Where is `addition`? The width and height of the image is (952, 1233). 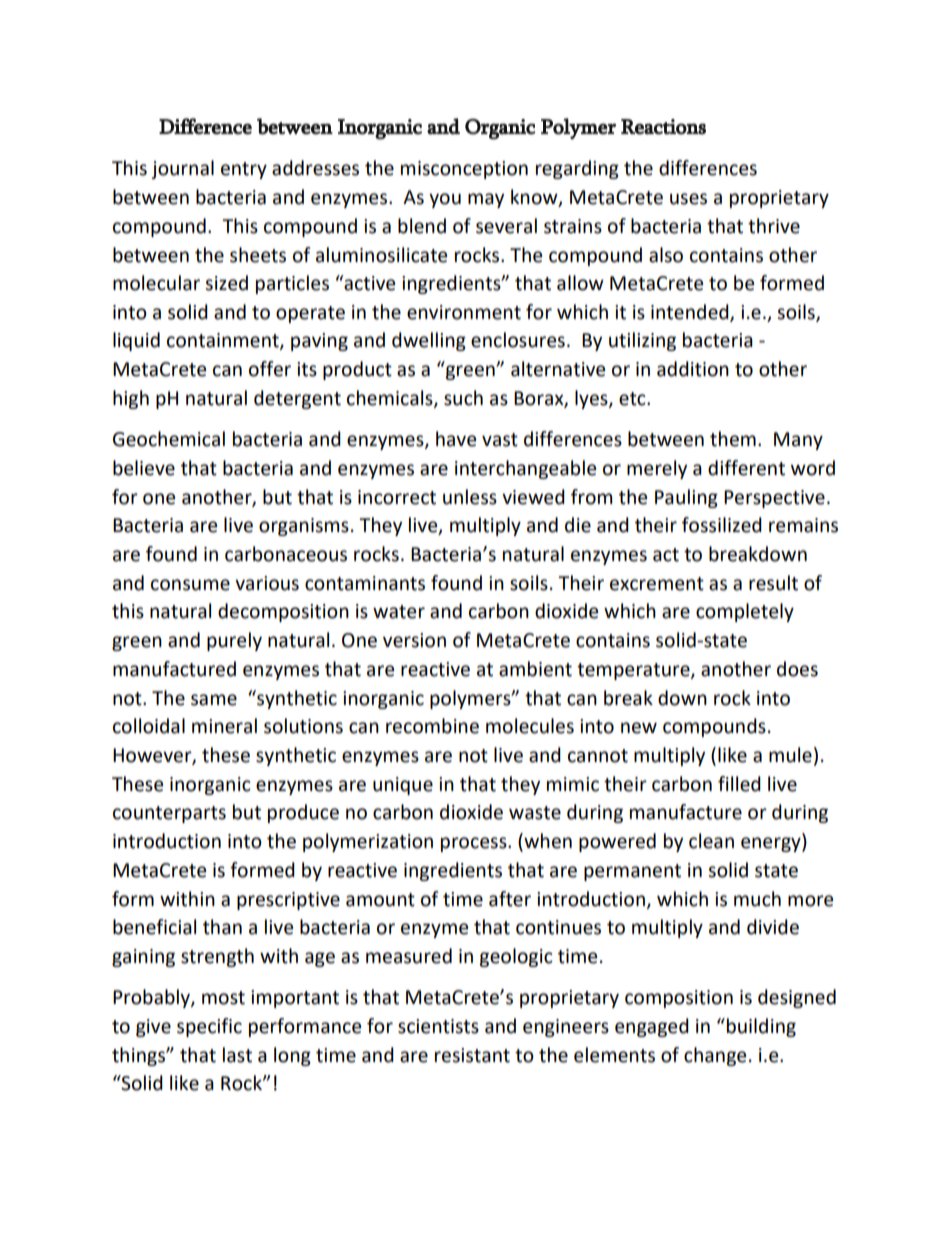 addition is located at coordinates (693, 369).
